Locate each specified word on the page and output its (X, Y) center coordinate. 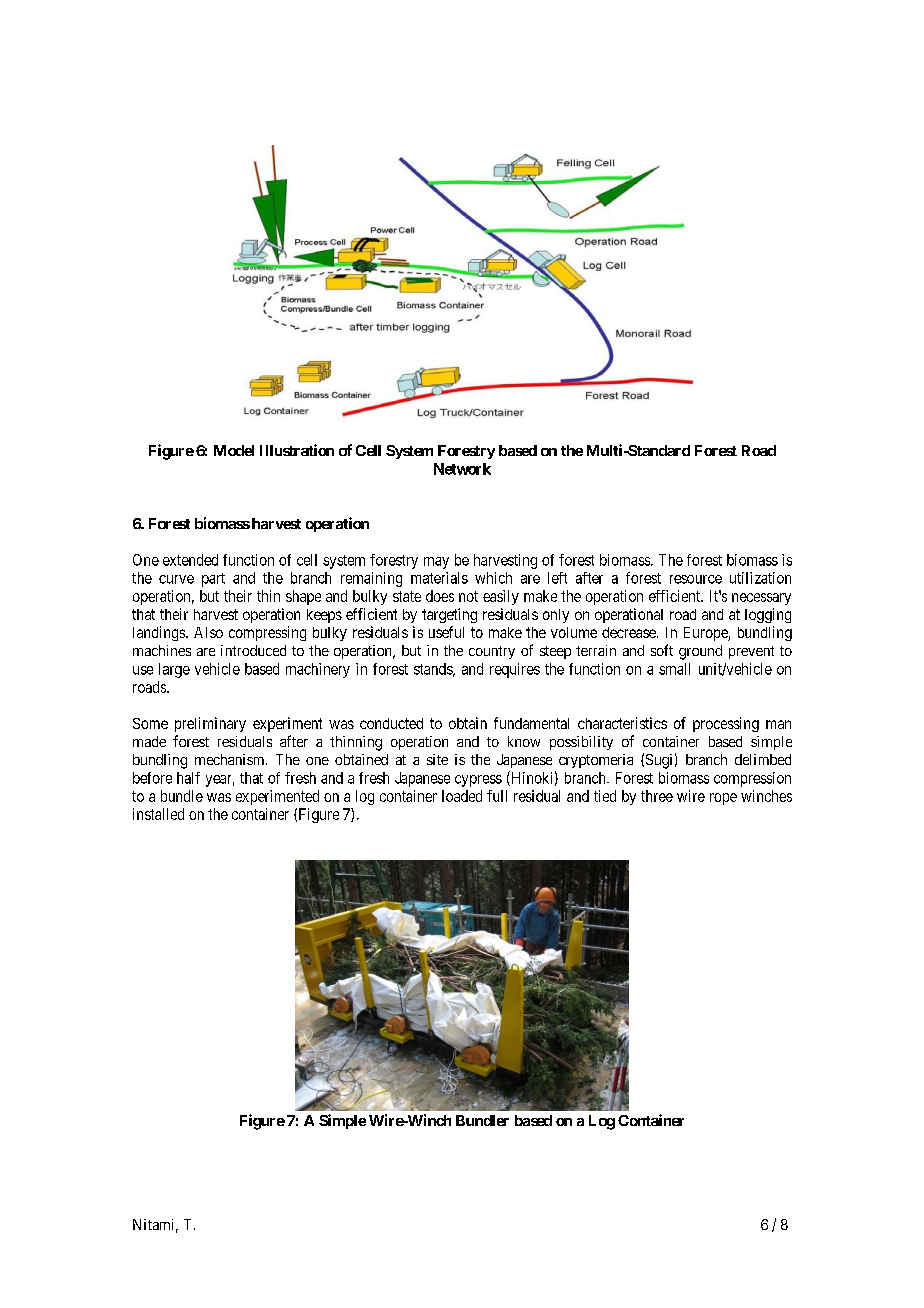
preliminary (210, 724)
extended (190, 560)
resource (696, 579)
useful (446, 632)
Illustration (297, 450)
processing (726, 724)
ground (700, 652)
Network (462, 469)
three (657, 796)
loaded (462, 796)
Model (234, 450)
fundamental (531, 723)
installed (158, 814)
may (436, 563)
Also (208, 632)
